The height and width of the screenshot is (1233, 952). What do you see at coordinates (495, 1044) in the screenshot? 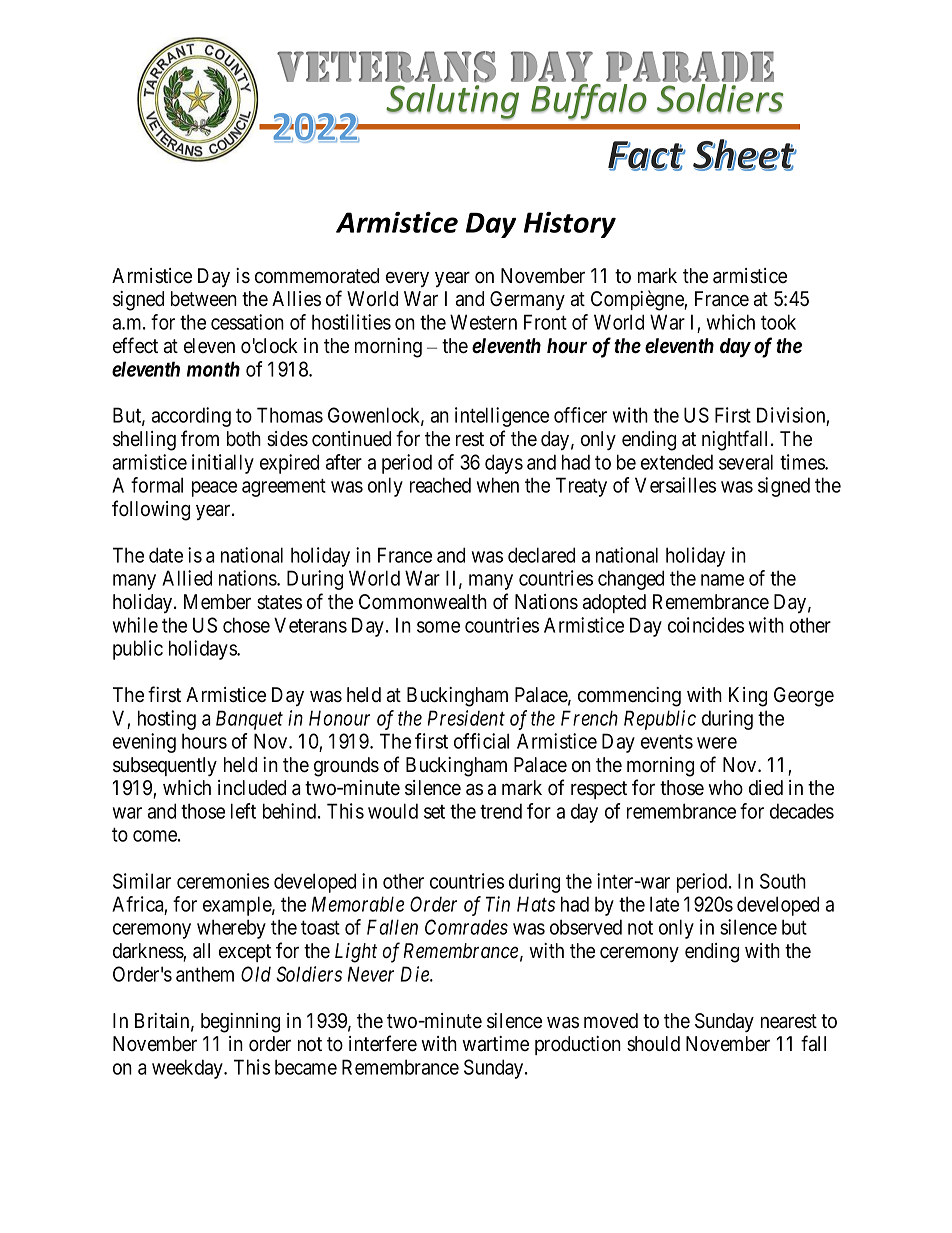
I see `wartime` at bounding box center [495, 1044].
